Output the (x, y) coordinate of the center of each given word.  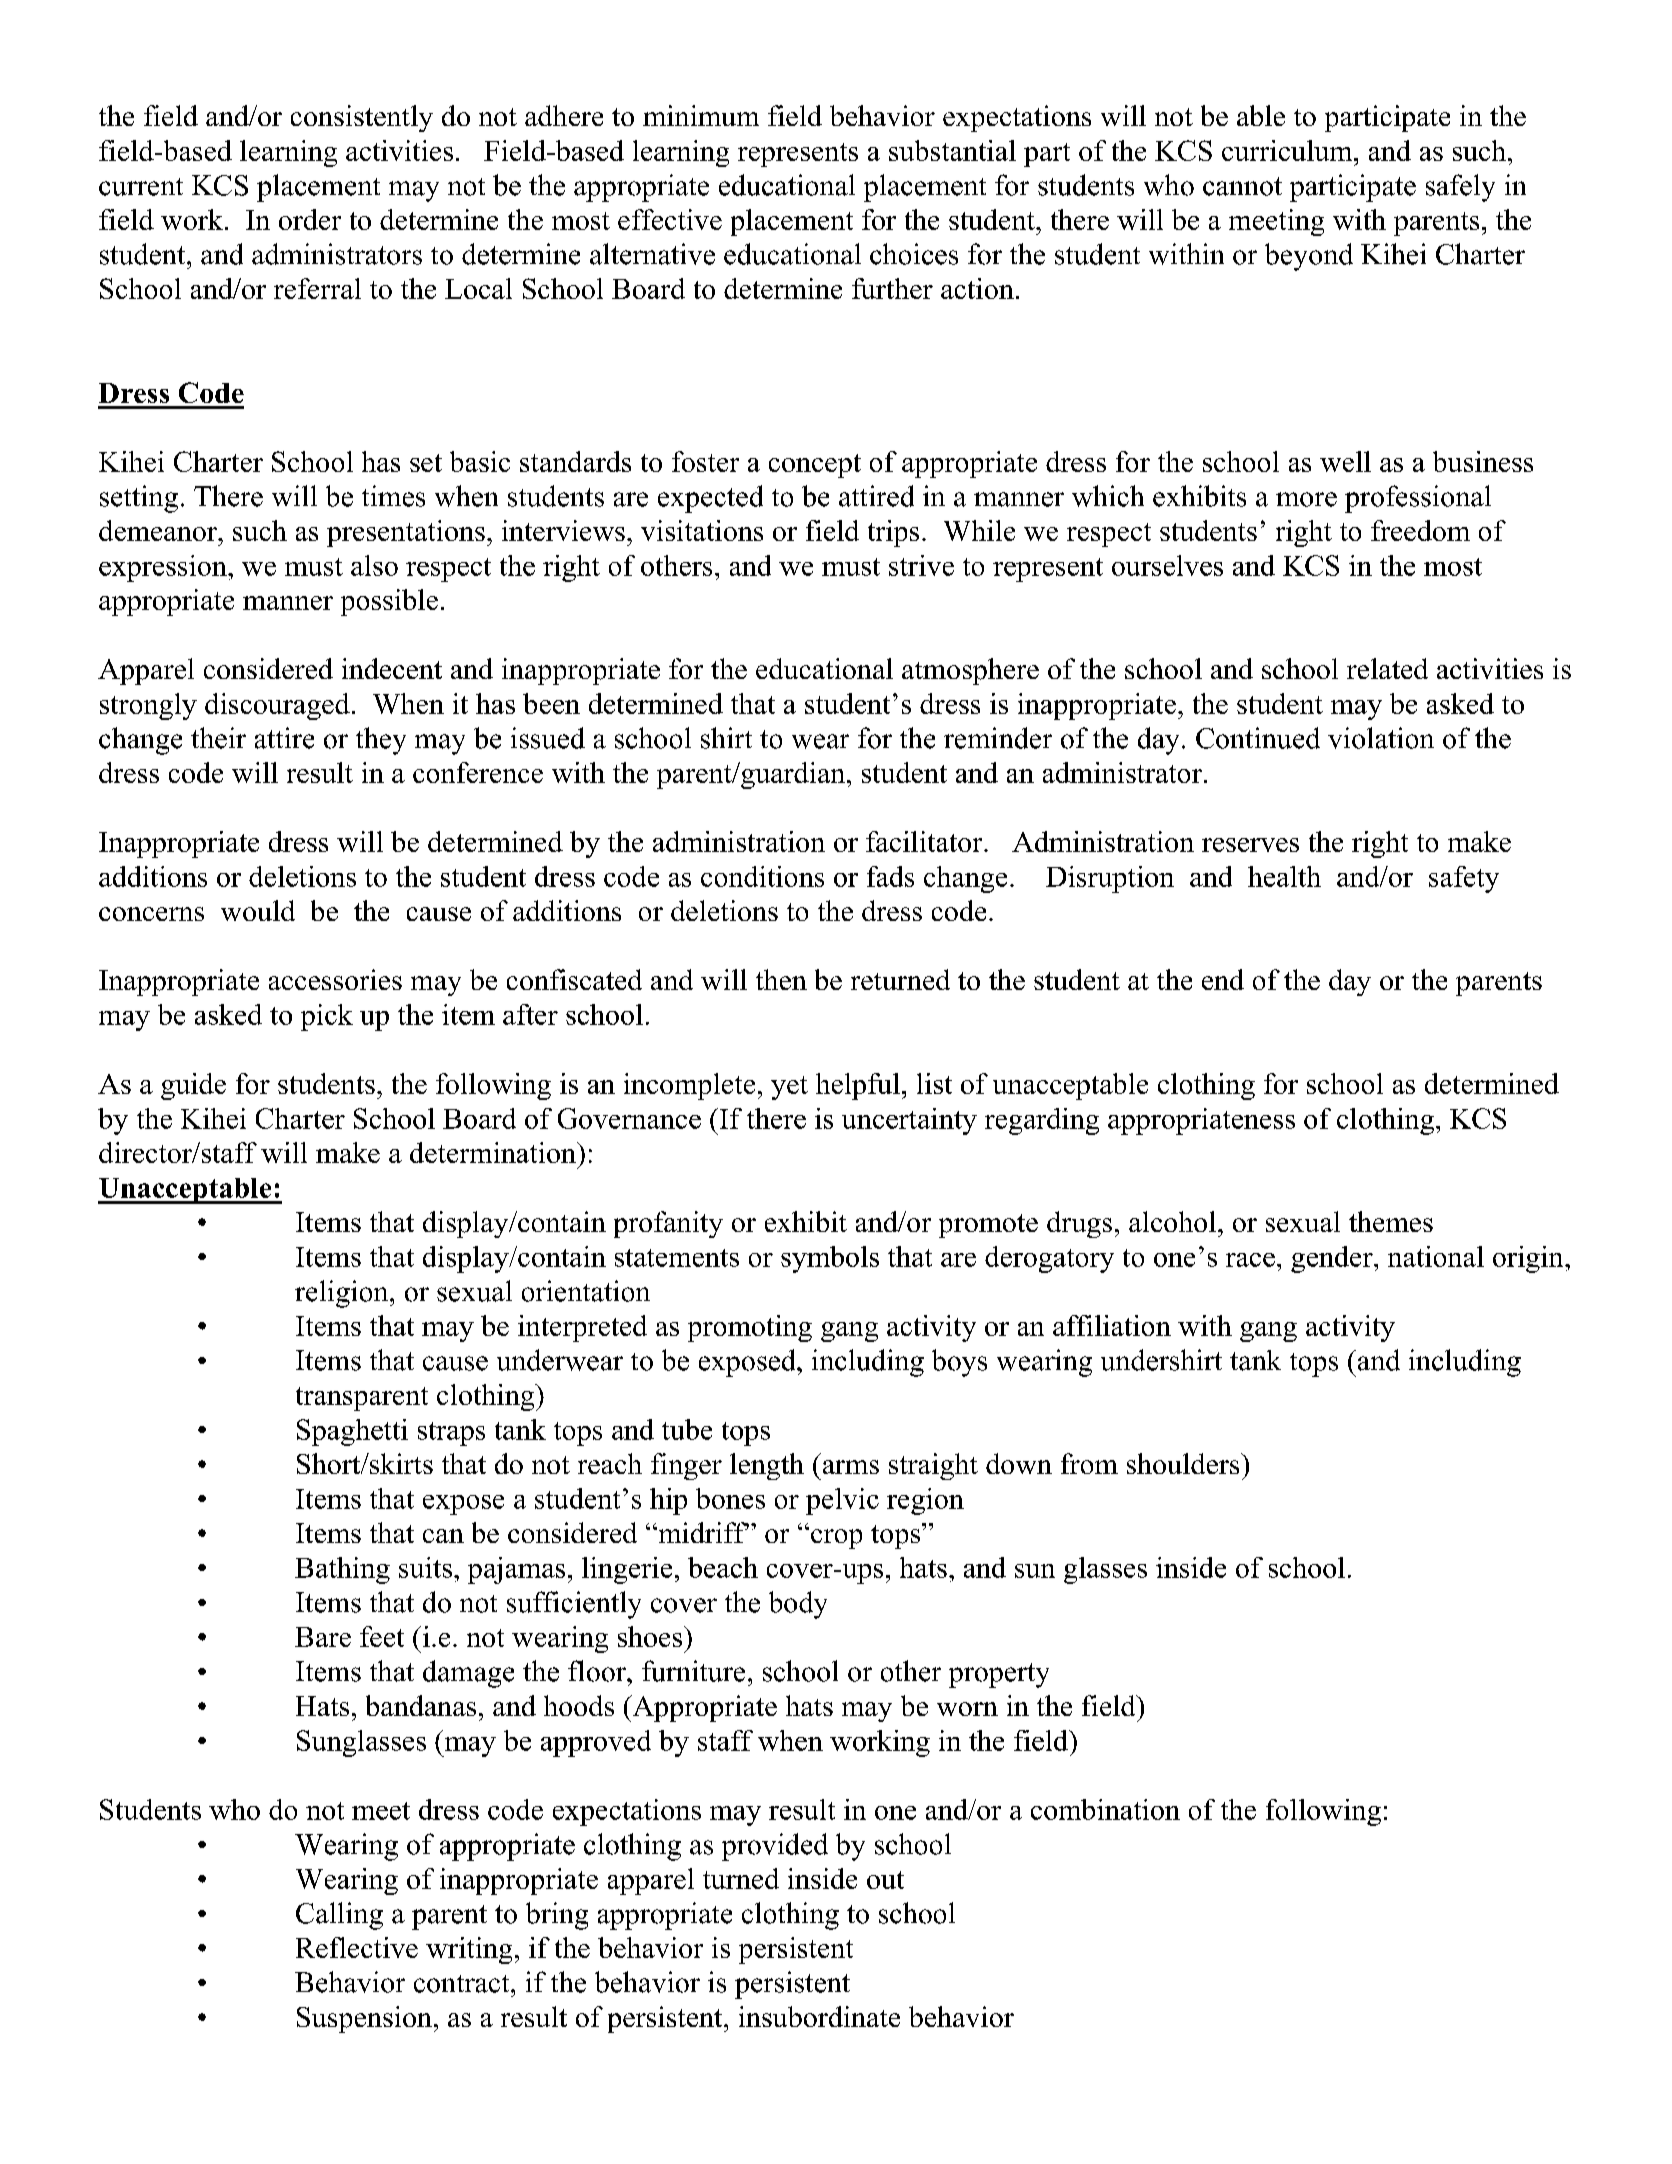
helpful (858, 1086)
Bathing (342, 1570)
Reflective (357, 1947)
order (310, 219)
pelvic (842, 1501)
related (1387, 668)
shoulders (1184, 1463)
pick (327, 1017)
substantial (952, 150)
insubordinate (819, 2016)
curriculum (1288, 150)
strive (921, 565)
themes (1391, 1221)
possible (389, 602)
